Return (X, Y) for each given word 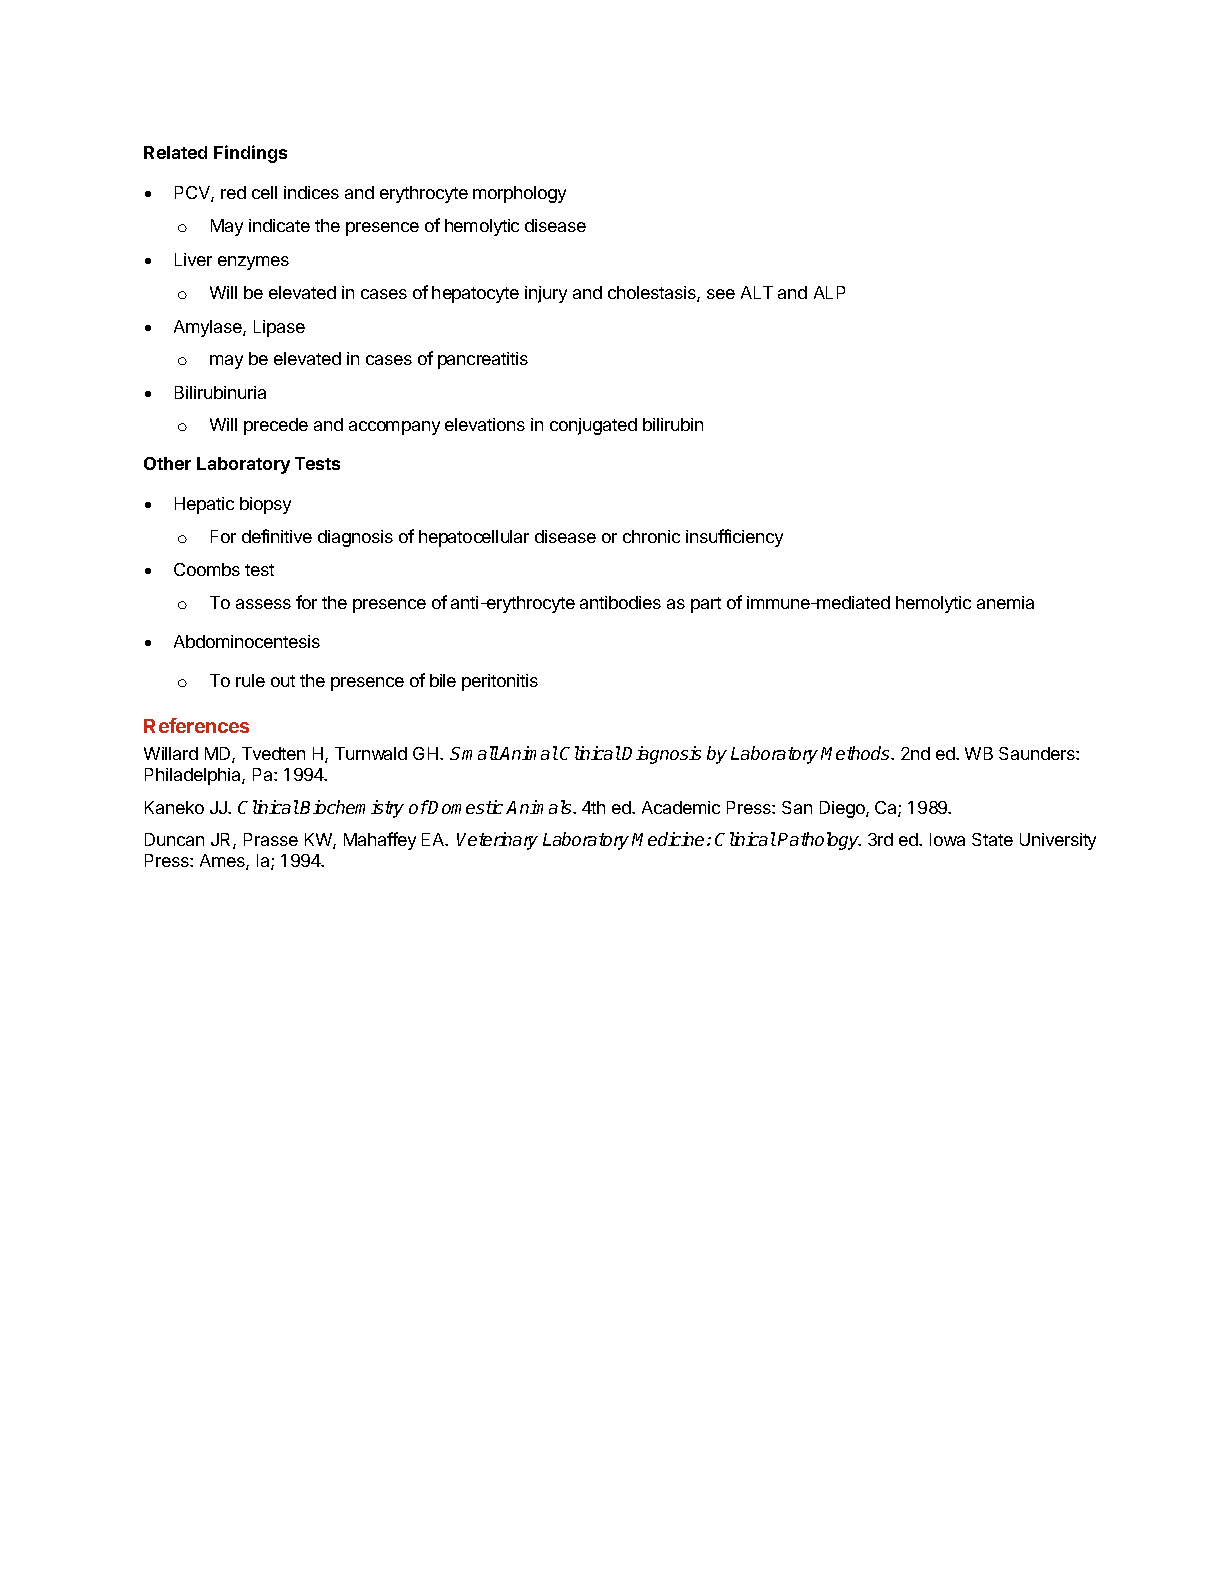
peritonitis (500, 682)
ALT (757, 292)
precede (276, 426)
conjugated (593, 426)
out (283, 681)
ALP (829, 292)
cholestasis (653, 294)
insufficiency (734, 538)
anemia (1005, 602)
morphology (519, 194)
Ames (223, 862)
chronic (651, 536)
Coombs (207, 569)
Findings (250, 154)
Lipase (279, 328)
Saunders (1038, 753)
